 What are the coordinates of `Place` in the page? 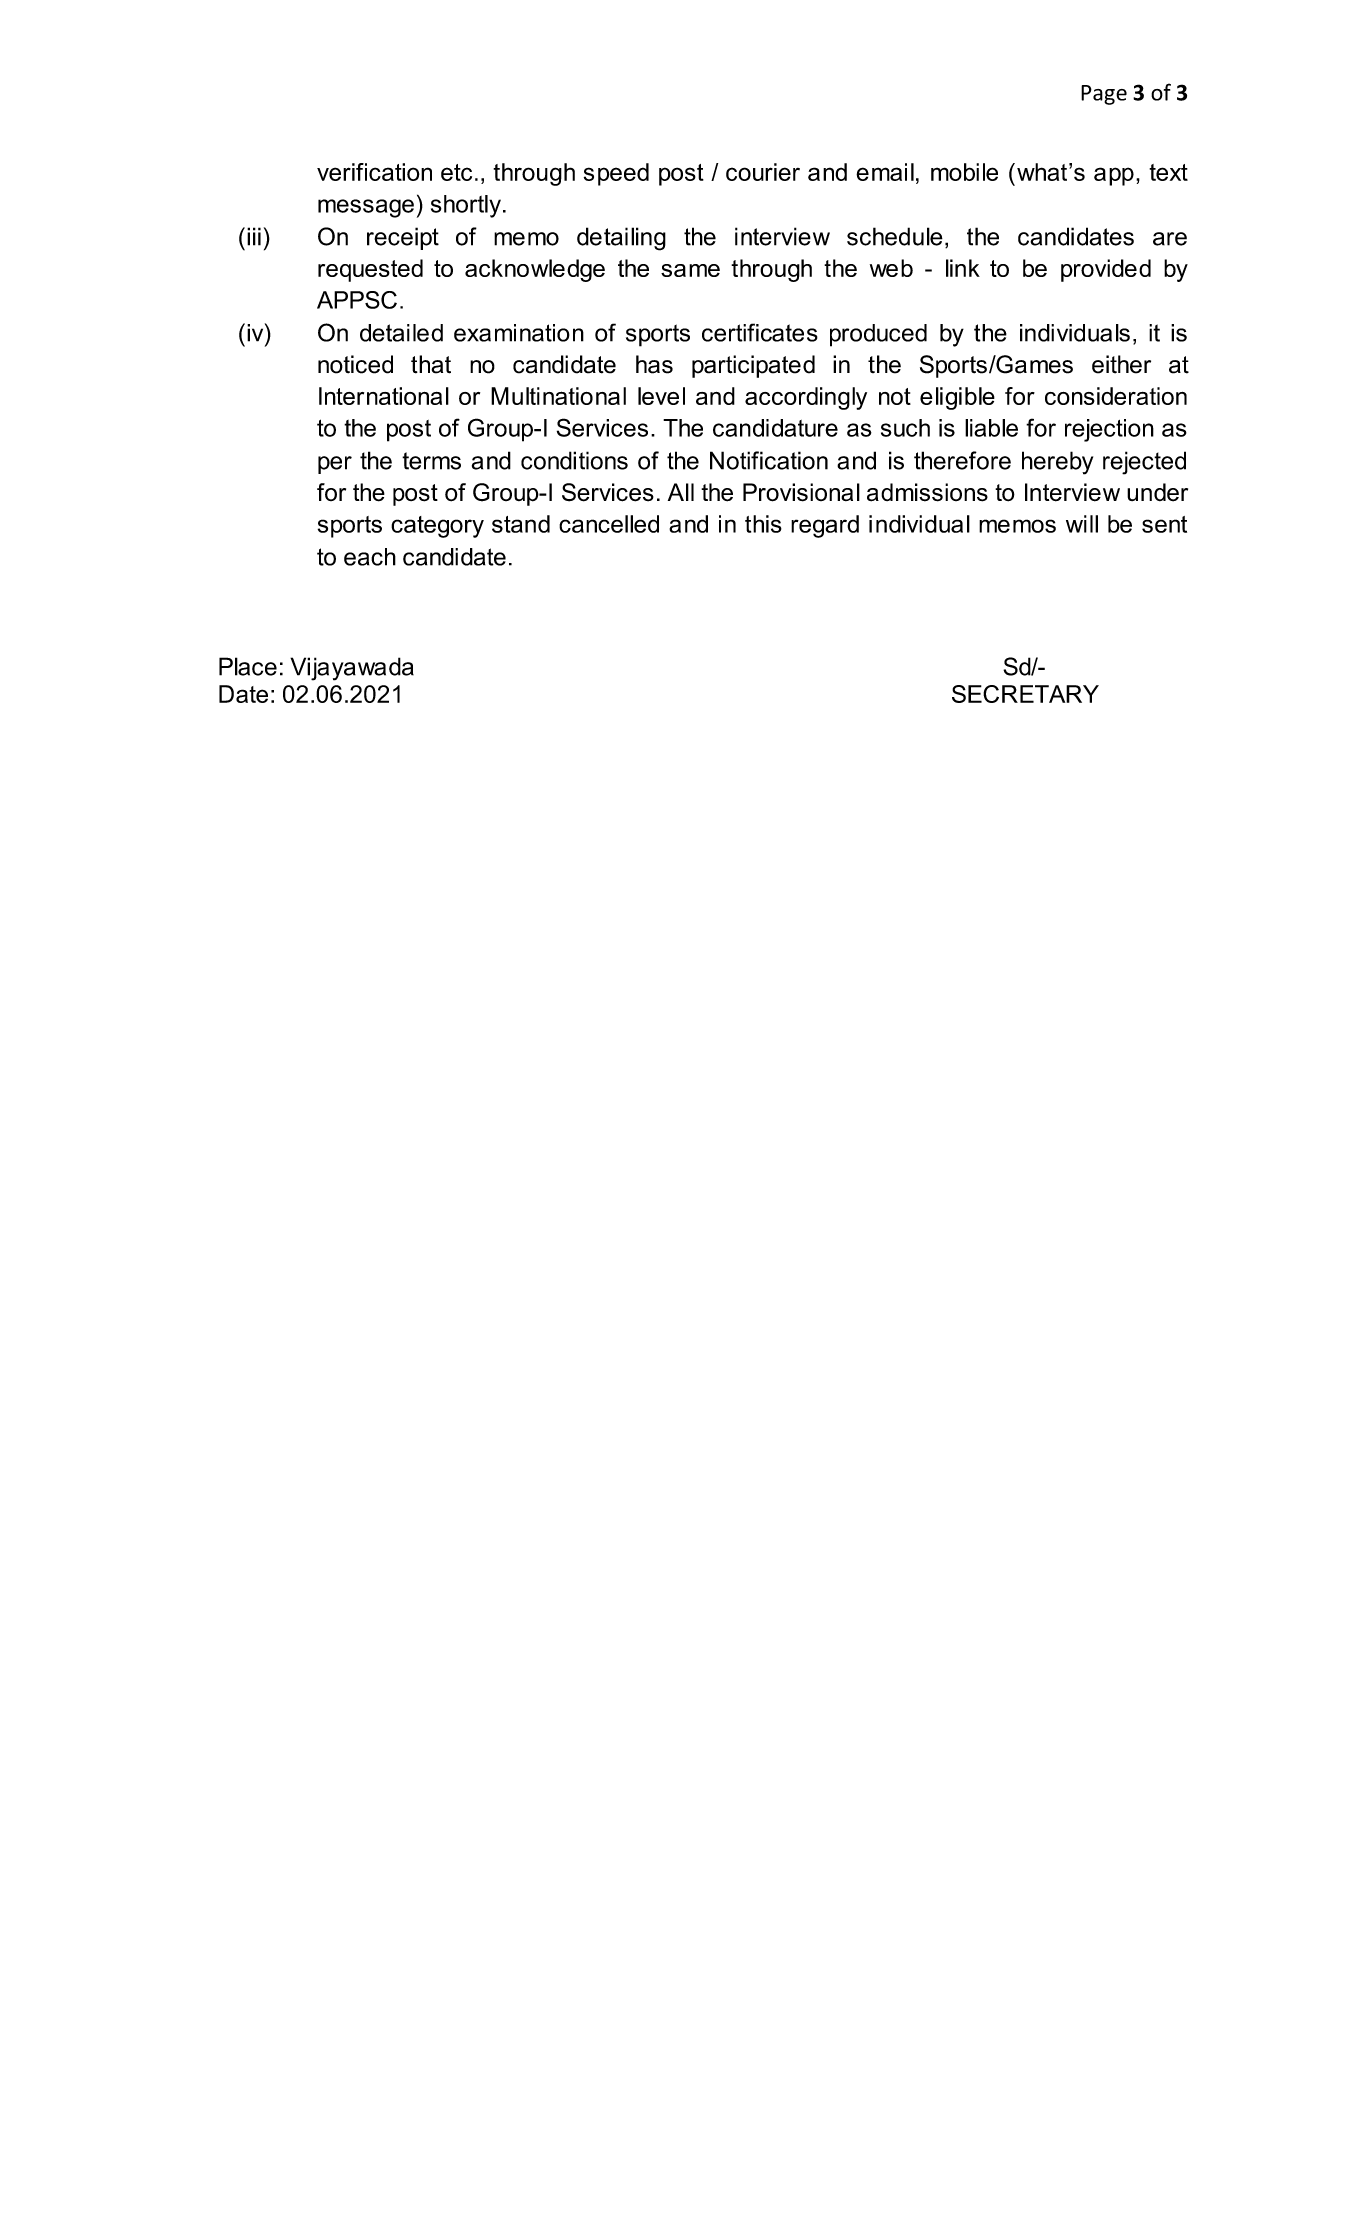 It's located at (248, 666).
